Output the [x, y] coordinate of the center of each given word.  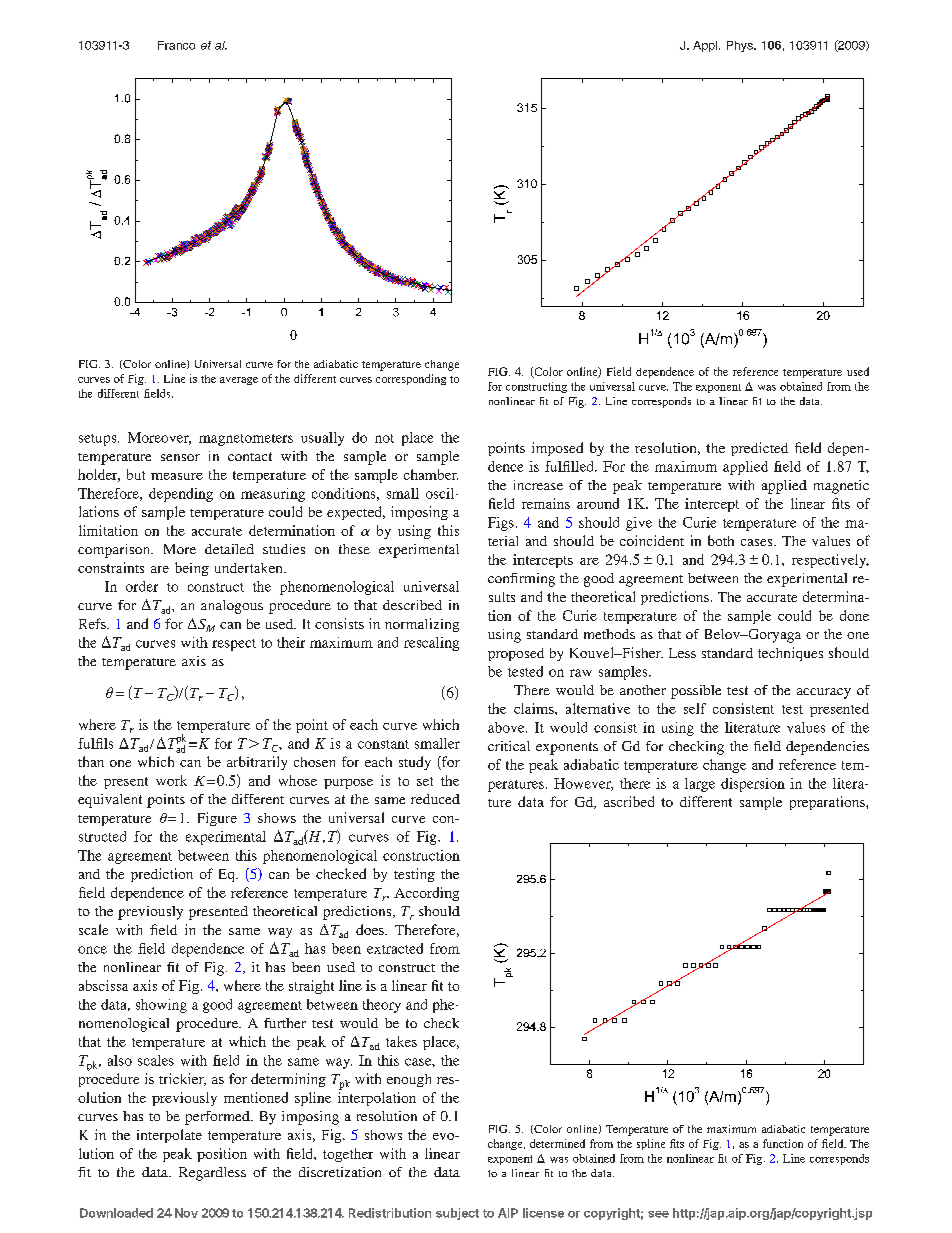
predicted [759, 449]
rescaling [431, 644]
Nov [186, 1213]
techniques [790, 654]
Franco [176, 45]
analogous [232, 607]
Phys [741, 46]
